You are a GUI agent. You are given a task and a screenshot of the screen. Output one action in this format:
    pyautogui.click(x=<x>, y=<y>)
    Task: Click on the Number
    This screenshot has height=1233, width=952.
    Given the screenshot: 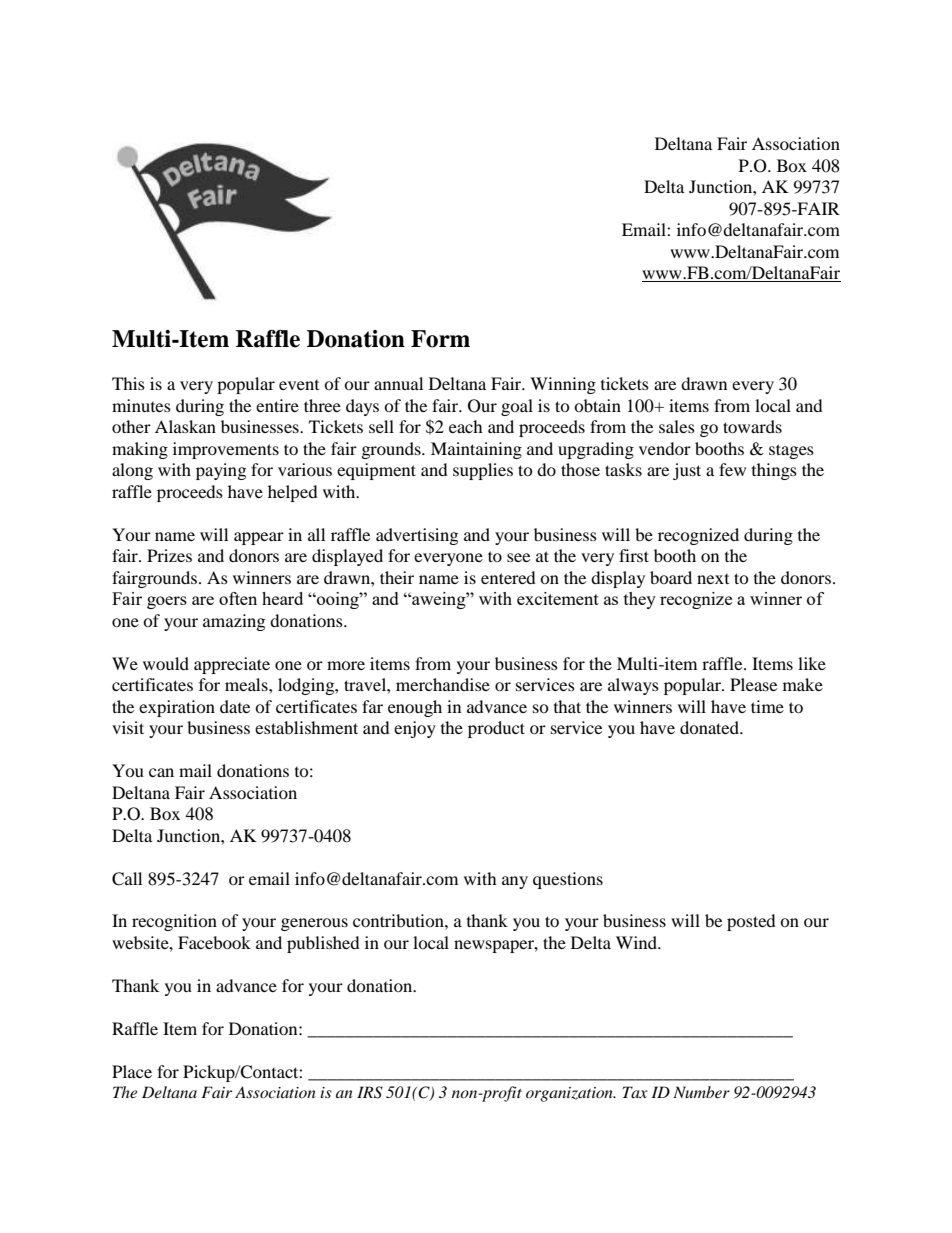 What is the action you would take?
    pyautogui.click(x=701, y=1092)
